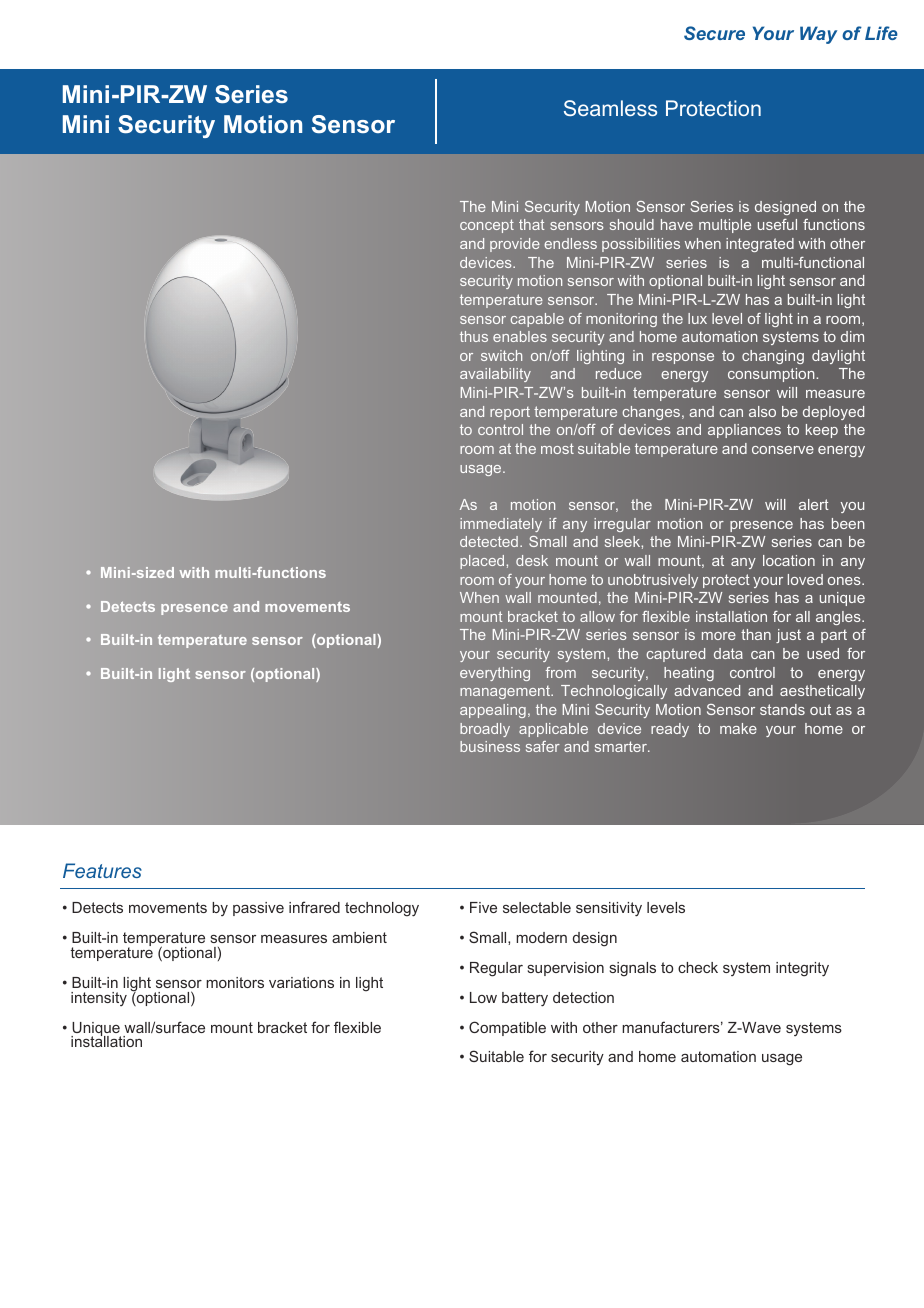 Image resolution: width=924 pixels, height=1308 pixels. Describe the element at coordinates (490, 746) in the screenshot. I see `business` at that location.
